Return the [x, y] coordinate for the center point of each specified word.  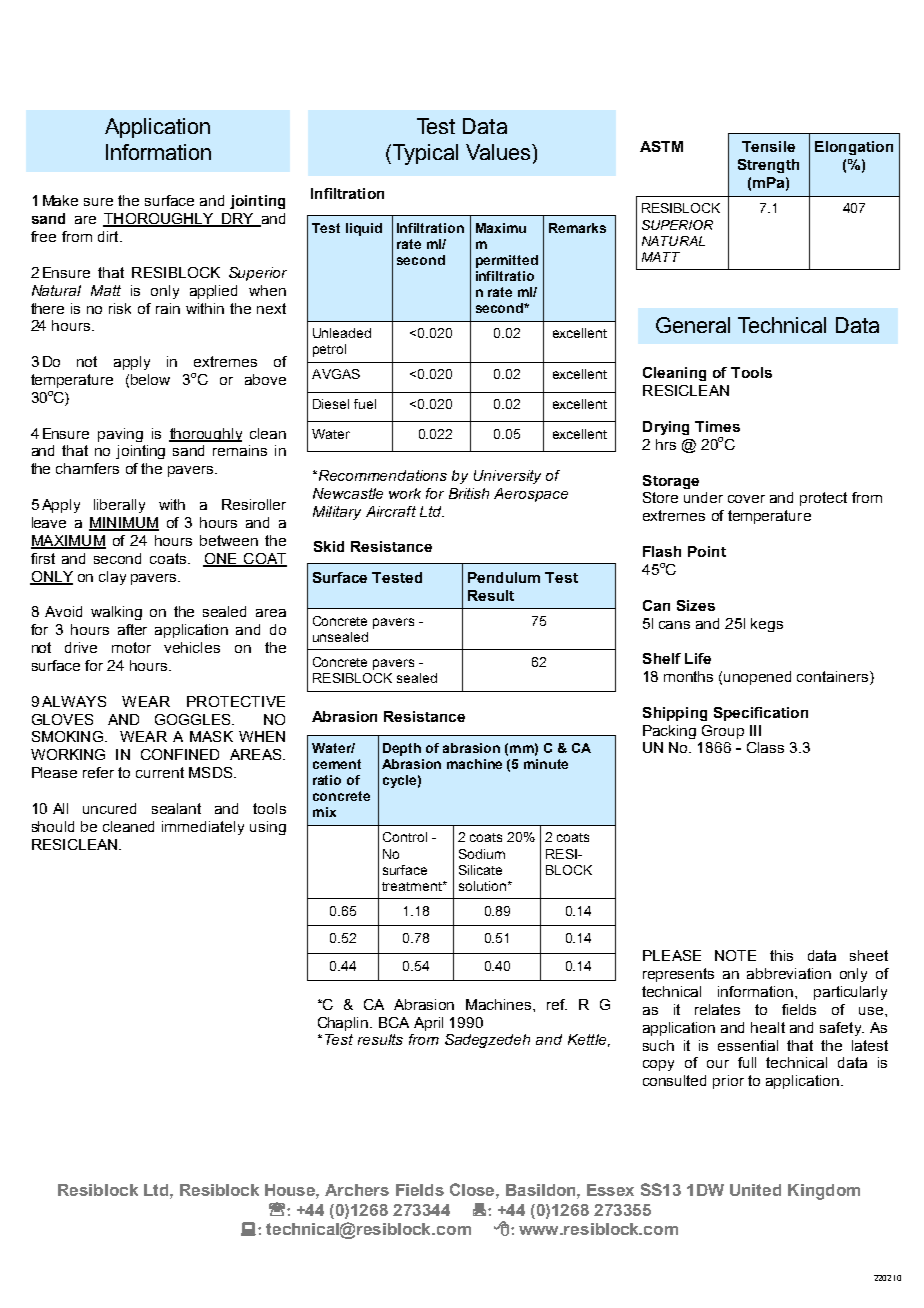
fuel [365, 404]
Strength [768, 166]
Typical [424, 154]
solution [482, 886]
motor [131, 647]
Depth [402, 749]
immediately [203, 828]
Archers [357, 1190]
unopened [757, 678]
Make [60, 200]
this [781, 955]
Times [717, 426]
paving [120, 435]
